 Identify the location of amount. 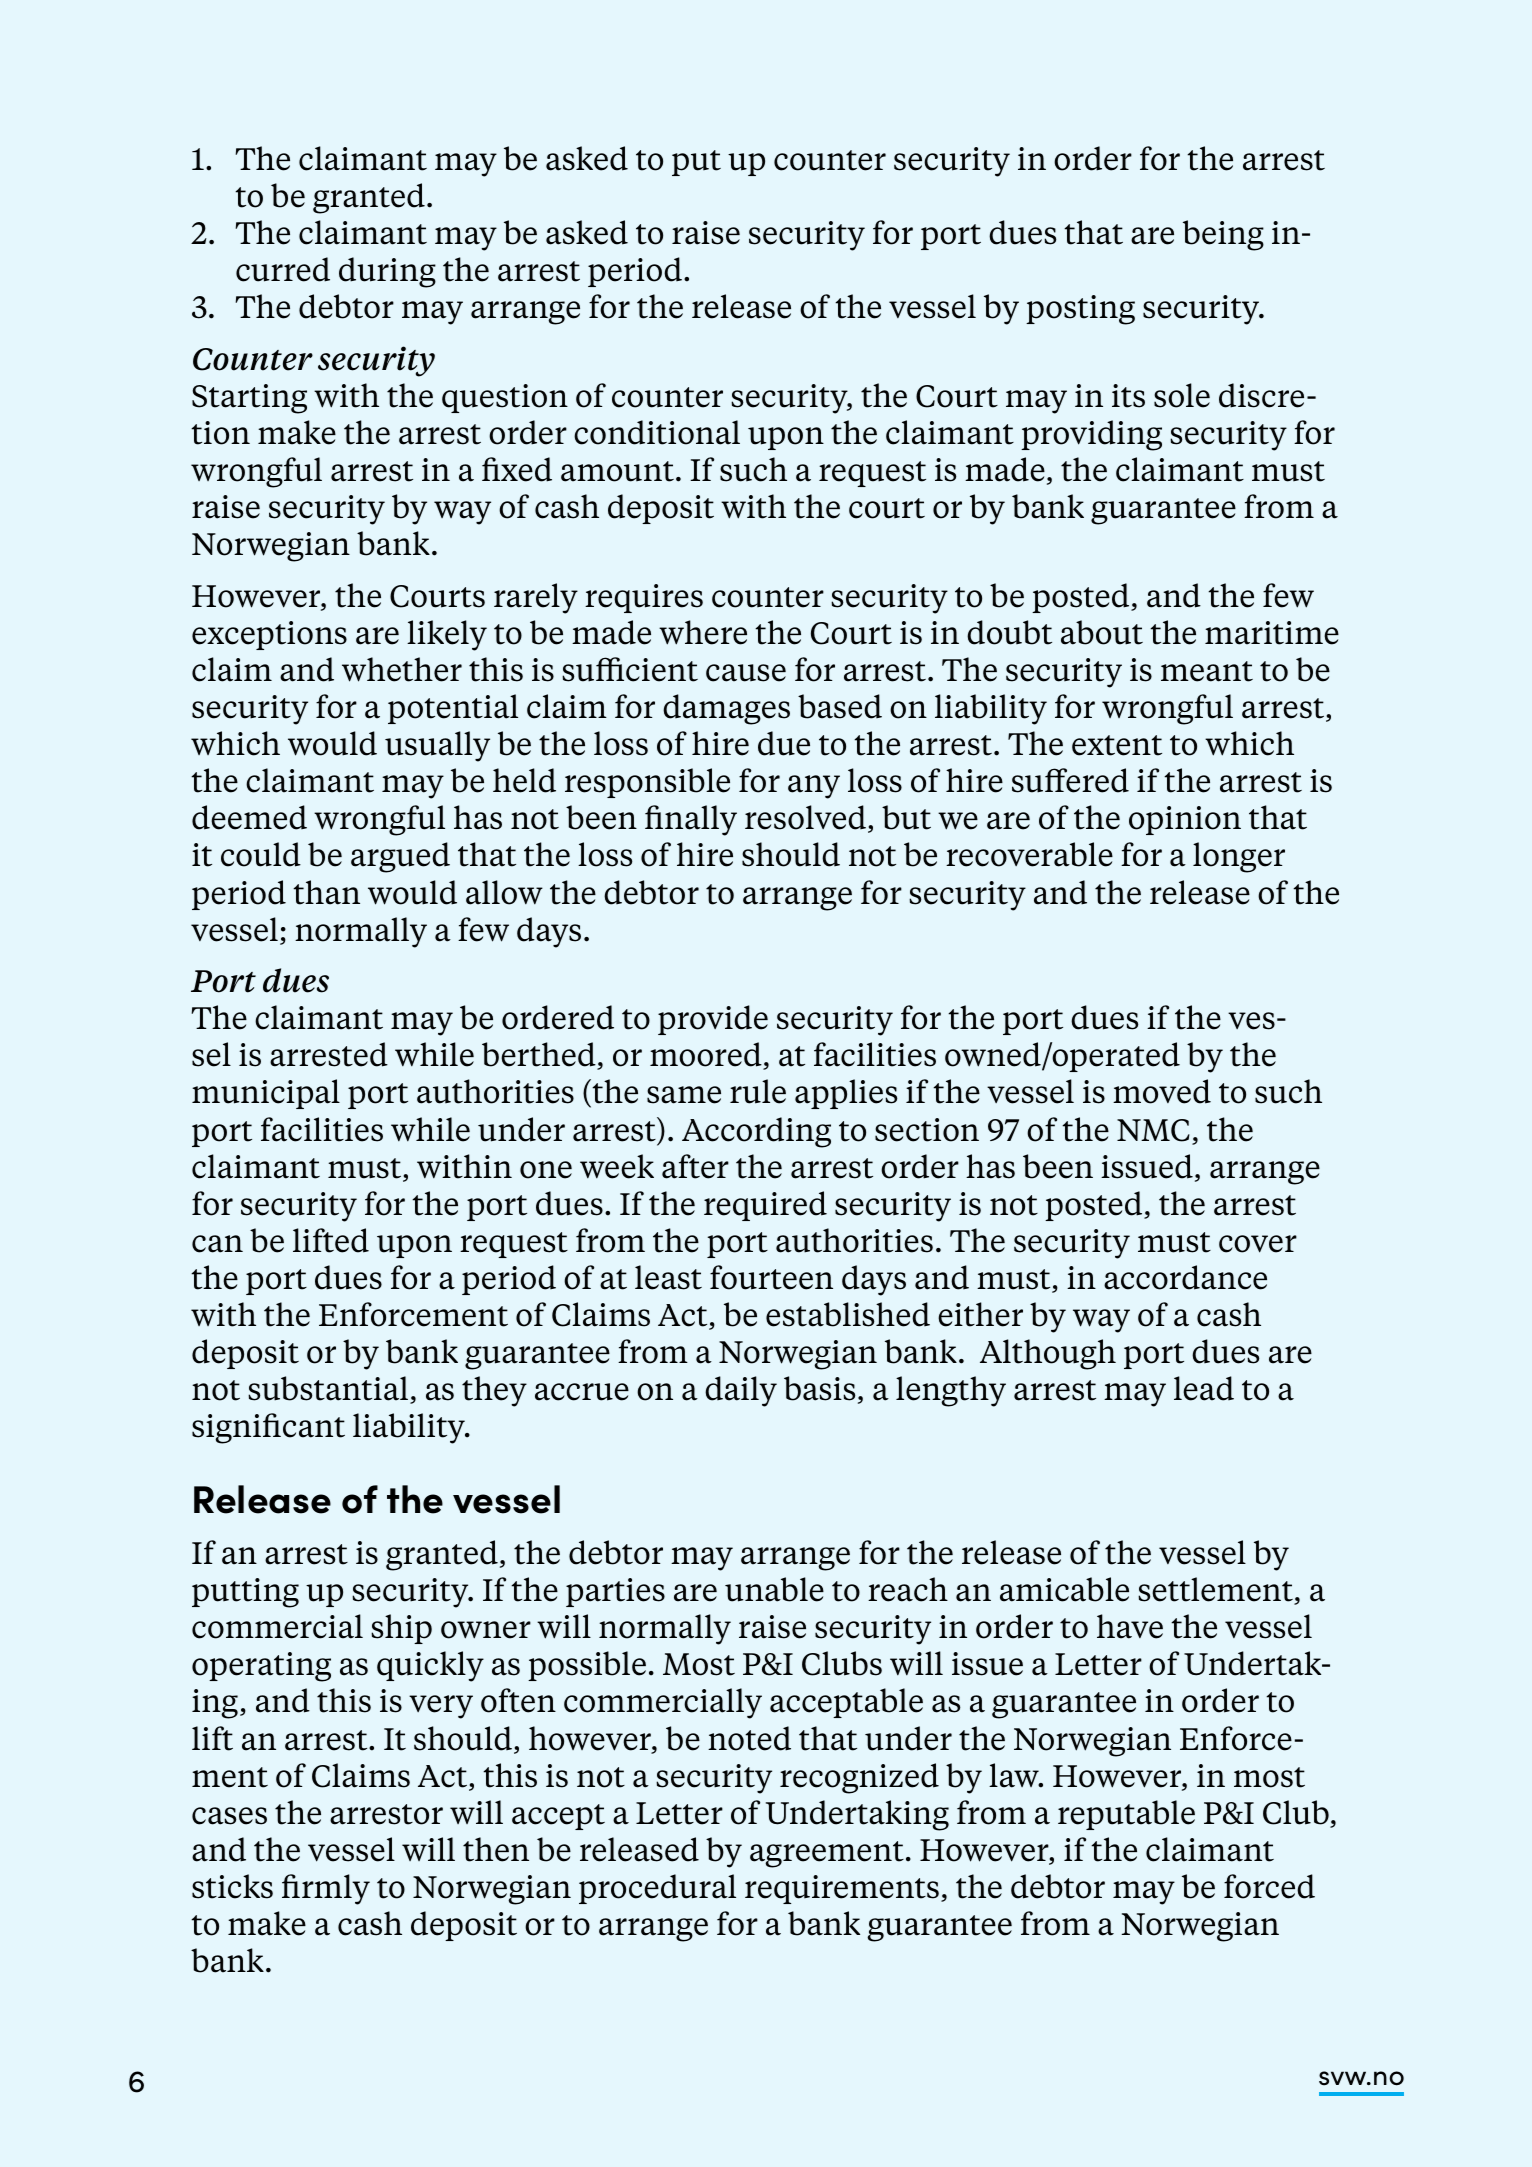
(617, 471).
